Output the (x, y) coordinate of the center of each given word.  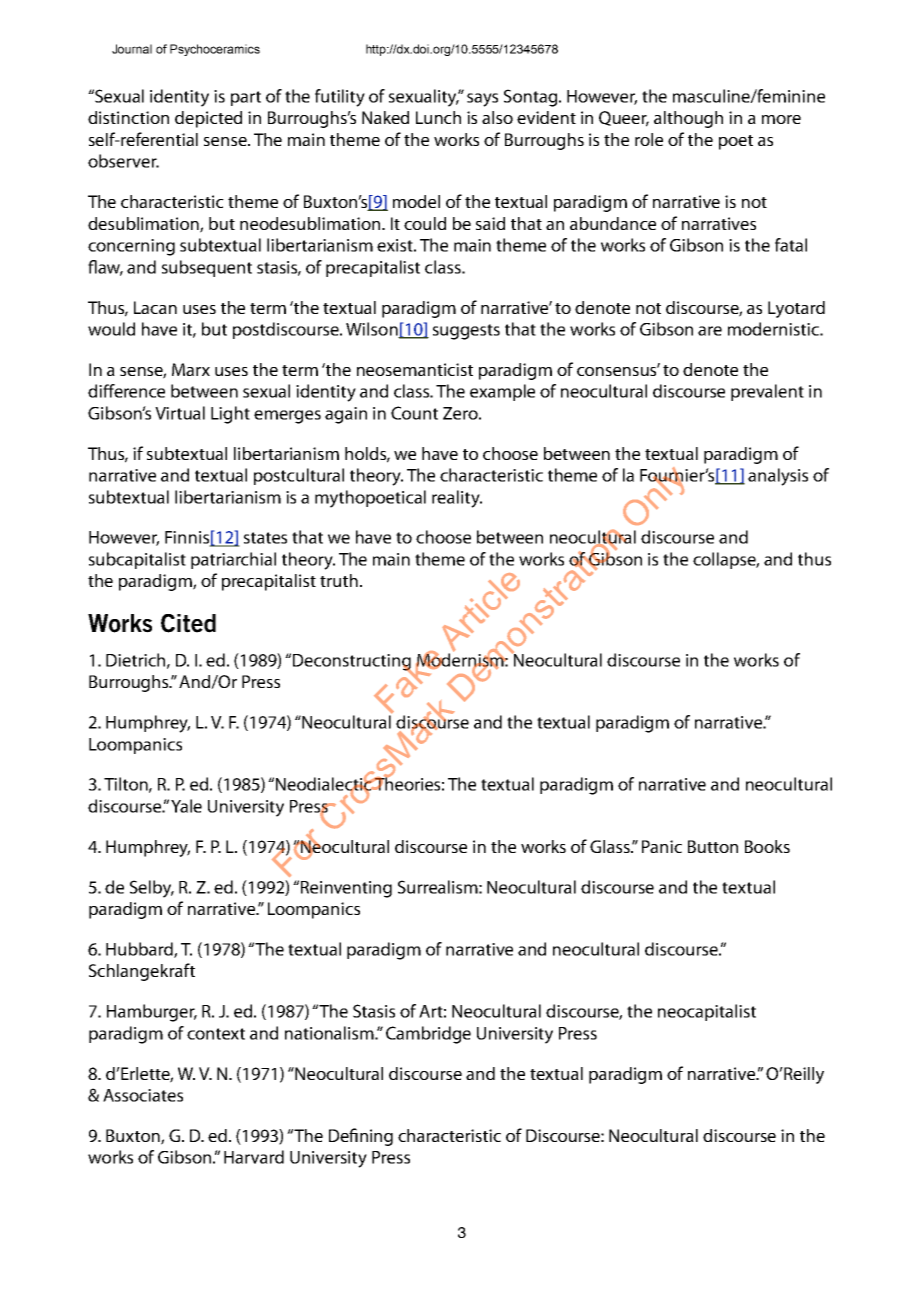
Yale (186, 806)
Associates (143, 1095)
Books (767, 846)
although (688, 119)
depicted (208, 119)
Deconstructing (353, 663)
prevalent (767, 392)
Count (414, 413)
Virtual (180, 413)
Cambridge (428, 1035)
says (482, 100)
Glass (611, 846)
